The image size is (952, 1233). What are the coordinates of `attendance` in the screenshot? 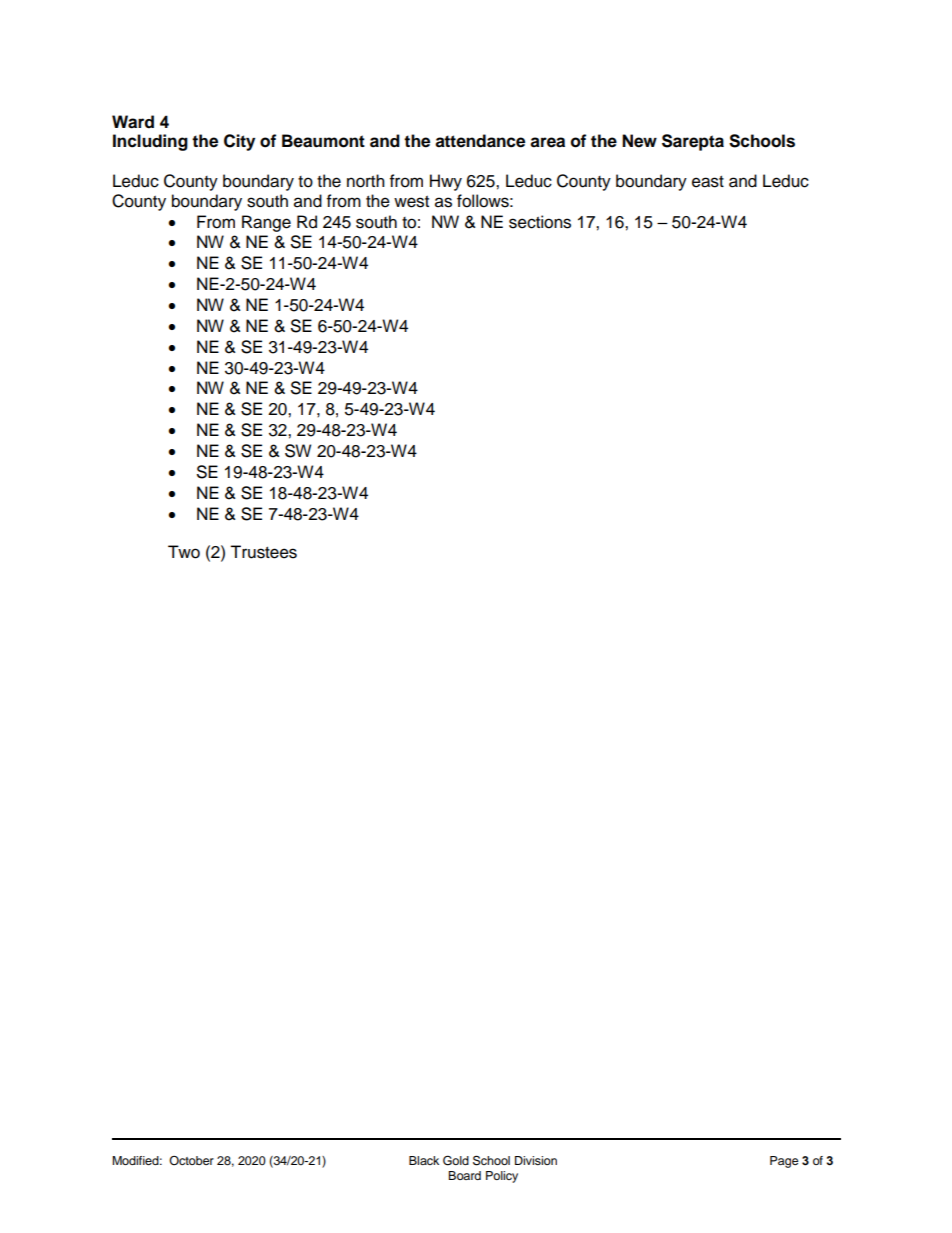 It's located at (480, 141).
